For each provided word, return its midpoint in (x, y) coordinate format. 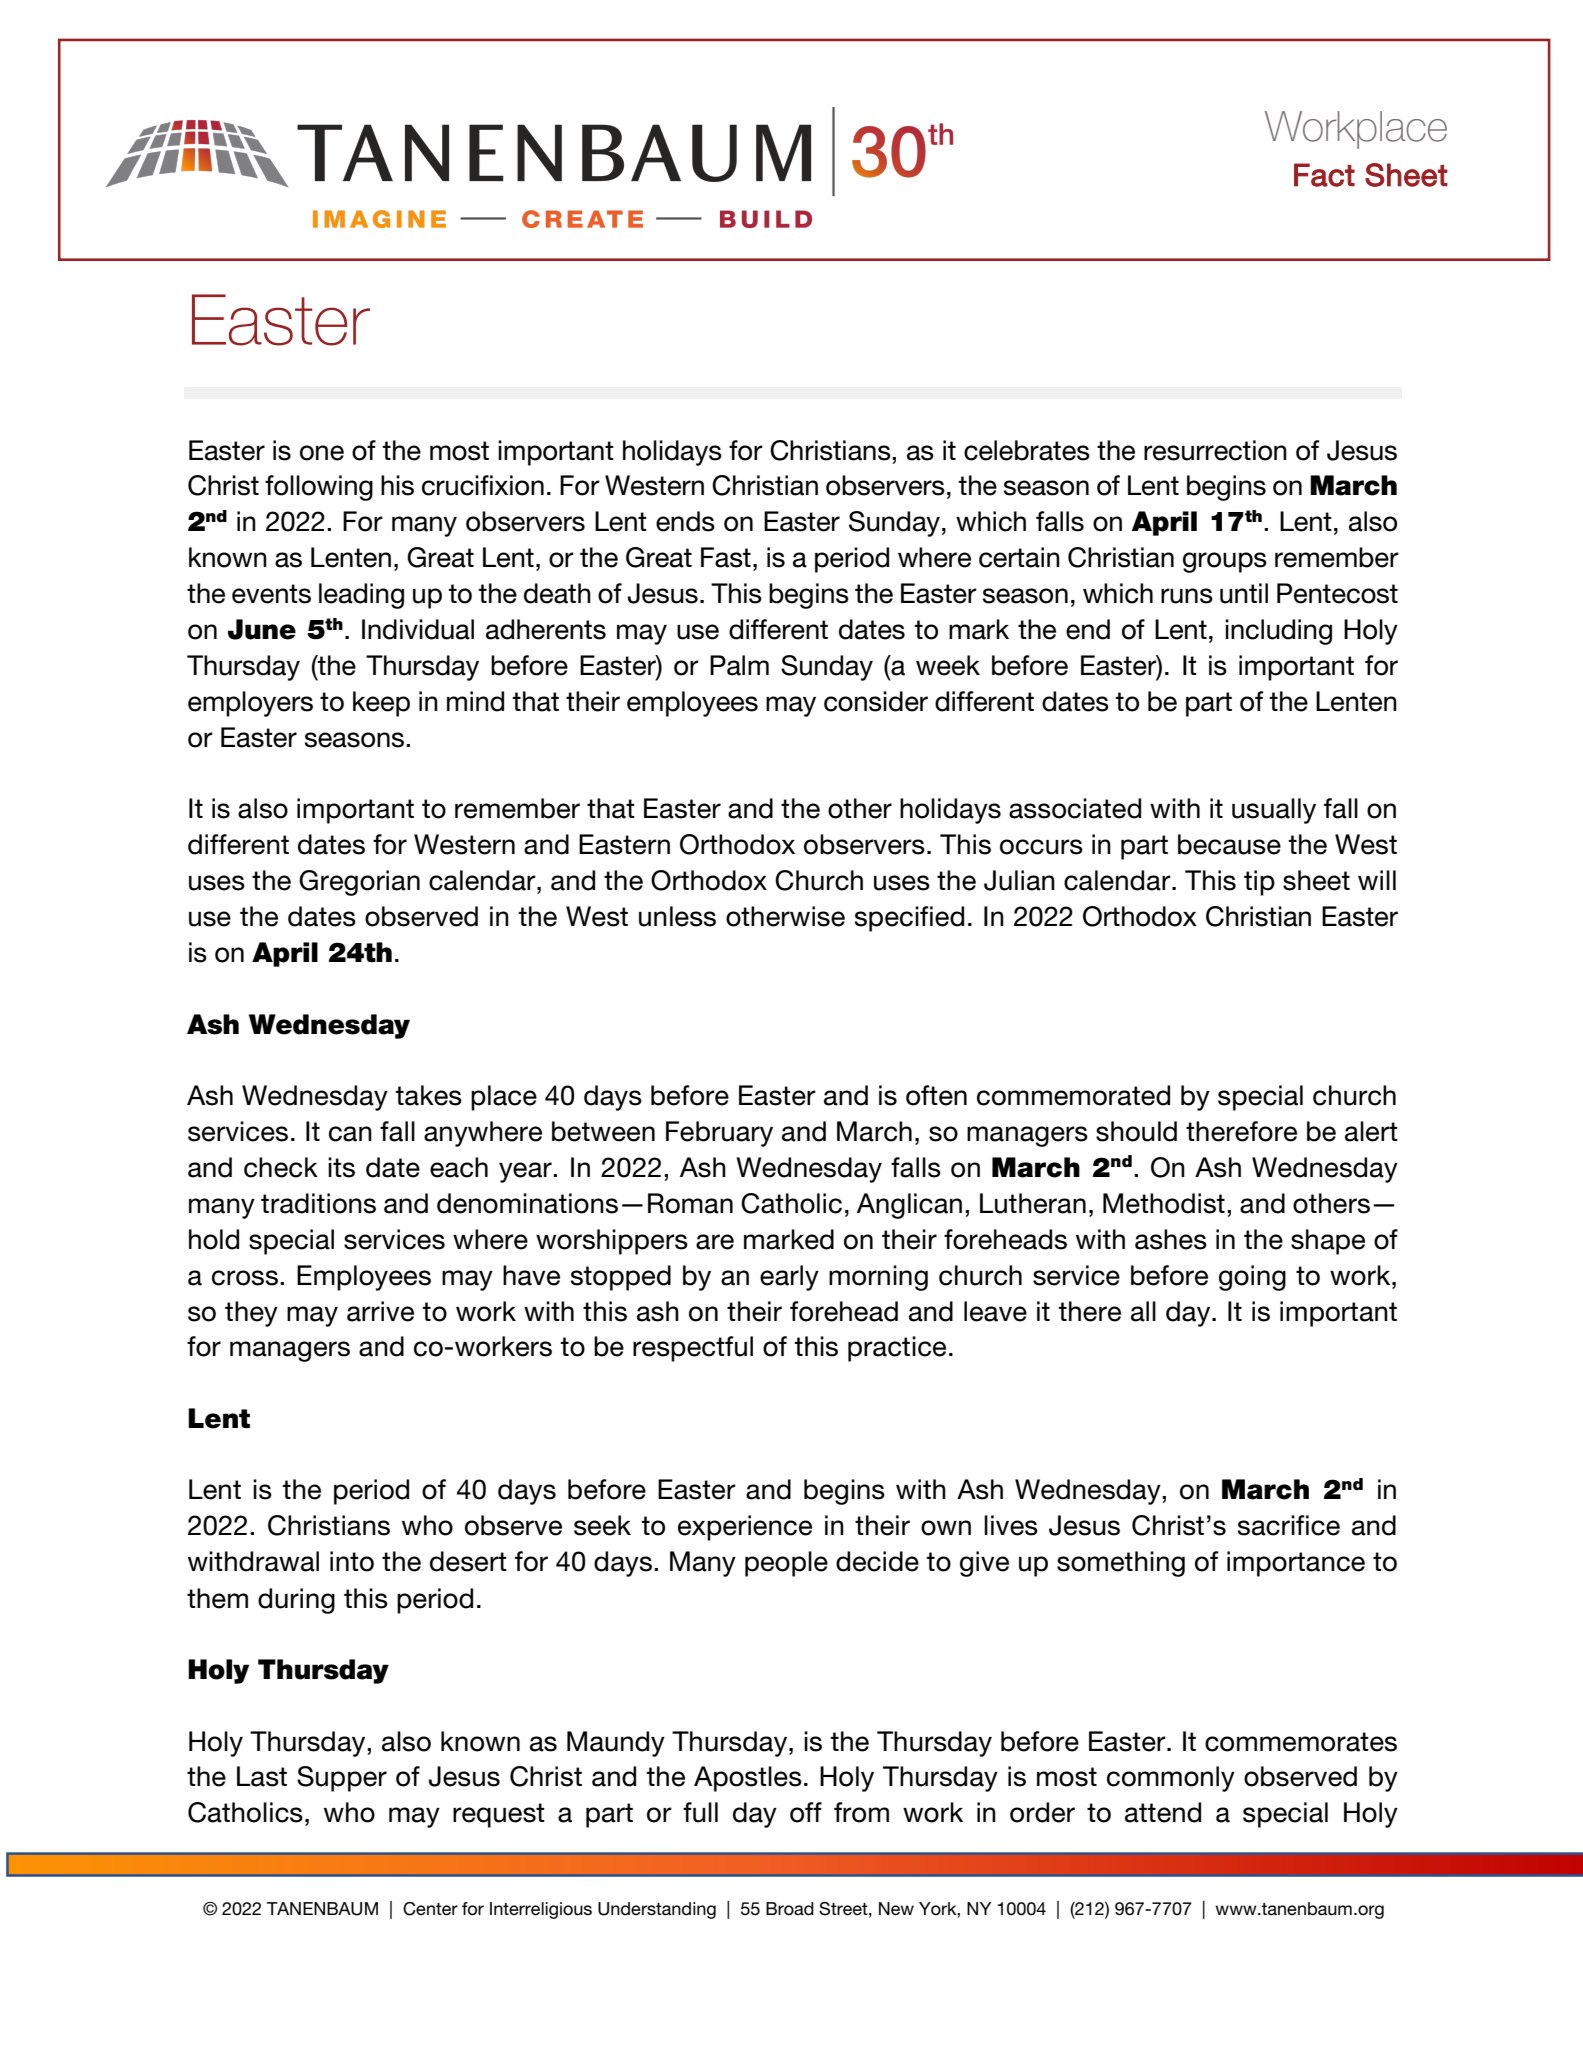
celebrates (1027, 450)
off (806, 1812)
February (719, 1134)
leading (361, 596)
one (322, 453)
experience (745, 1528)
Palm (739, 665)
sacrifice (1289, 1525)
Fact (1324, 175)
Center (430, 1909)
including (1278, 632)
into (352, 1561)
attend (1163, 1812)
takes (428, 1095)
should (1136, 1131)
